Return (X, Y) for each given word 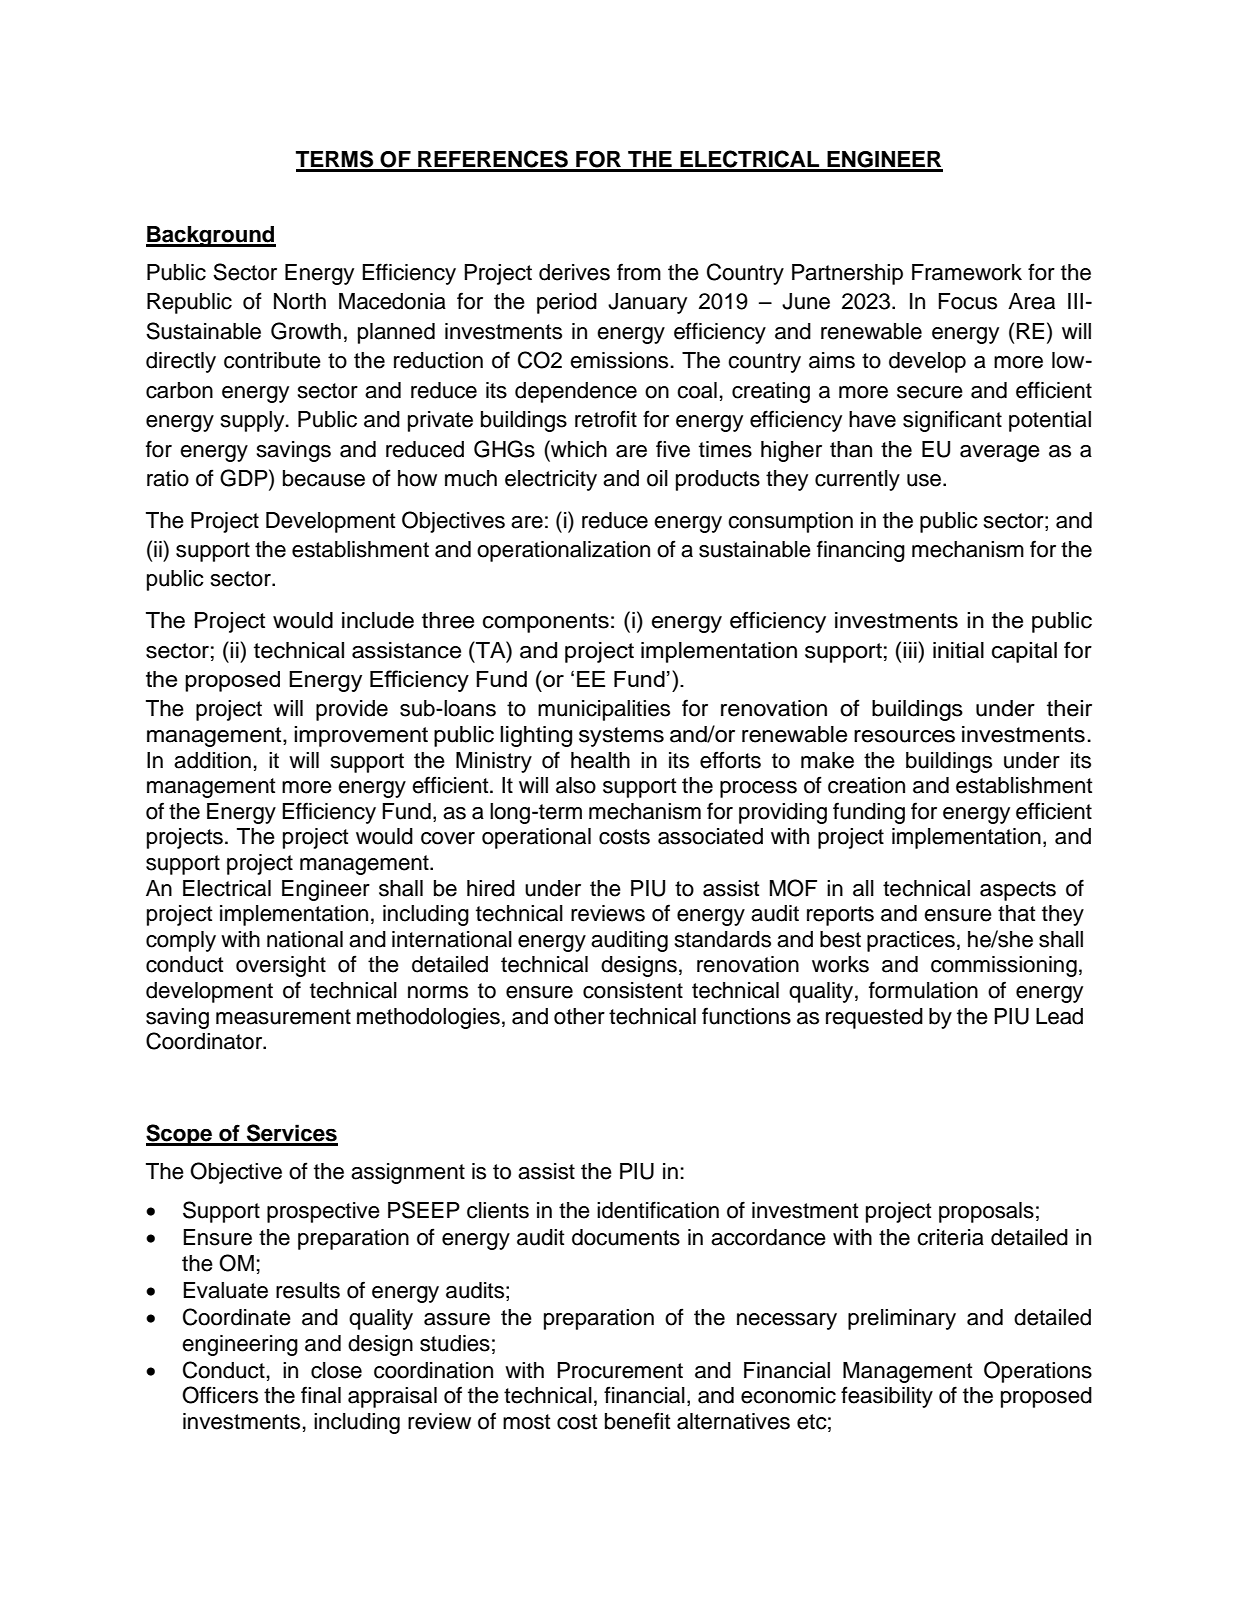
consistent (633, 990)
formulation (923, 990)
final (321, 1395)
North (300, 301)
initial (958, 650)
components (546, 623)
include (378, 620)
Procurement (620, 1370)
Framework (967, 272)
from (639, 272)
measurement (283, 1017)
